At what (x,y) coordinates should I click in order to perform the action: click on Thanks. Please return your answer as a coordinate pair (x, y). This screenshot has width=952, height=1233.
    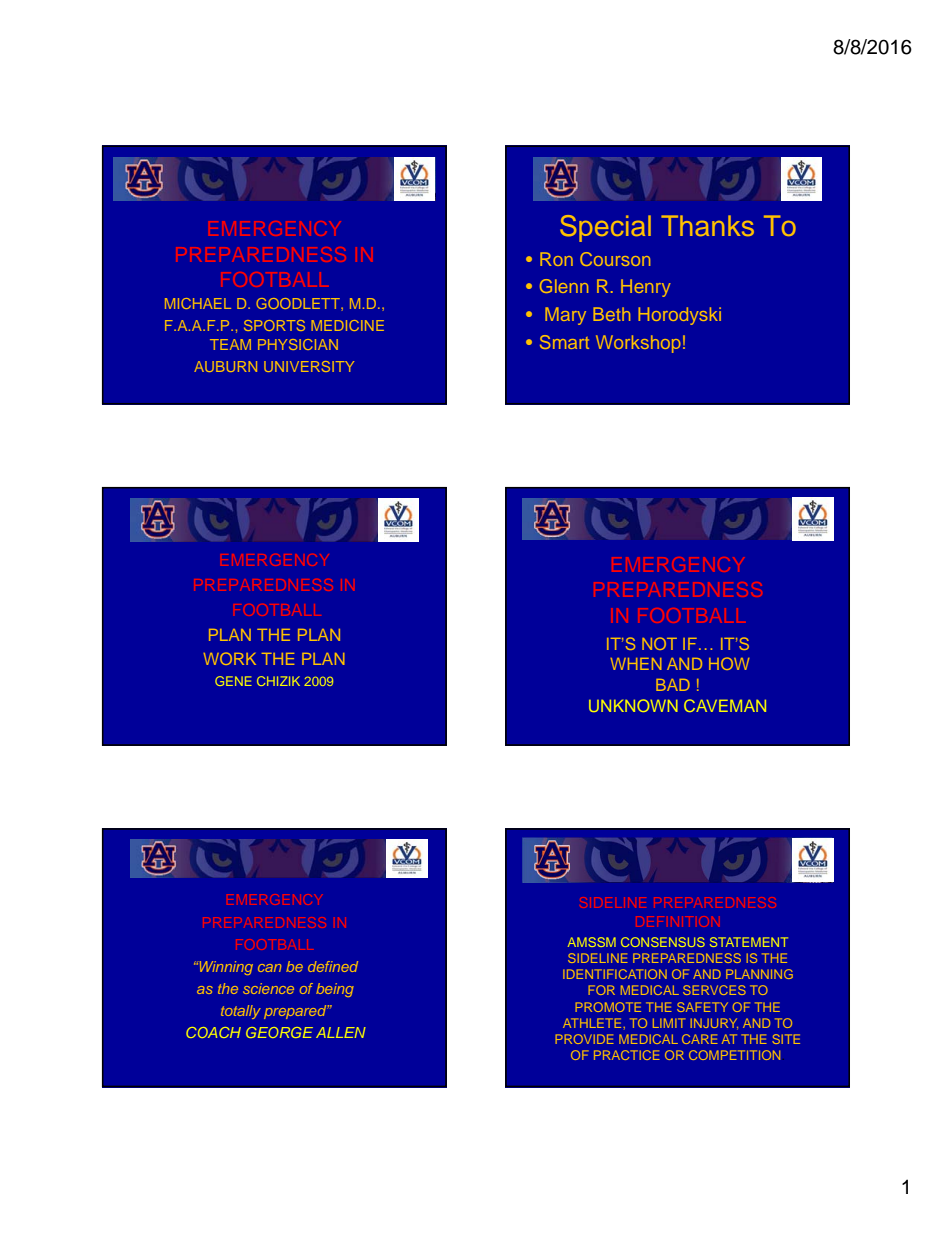
    Looking at the image, I should click on (707, 225).
